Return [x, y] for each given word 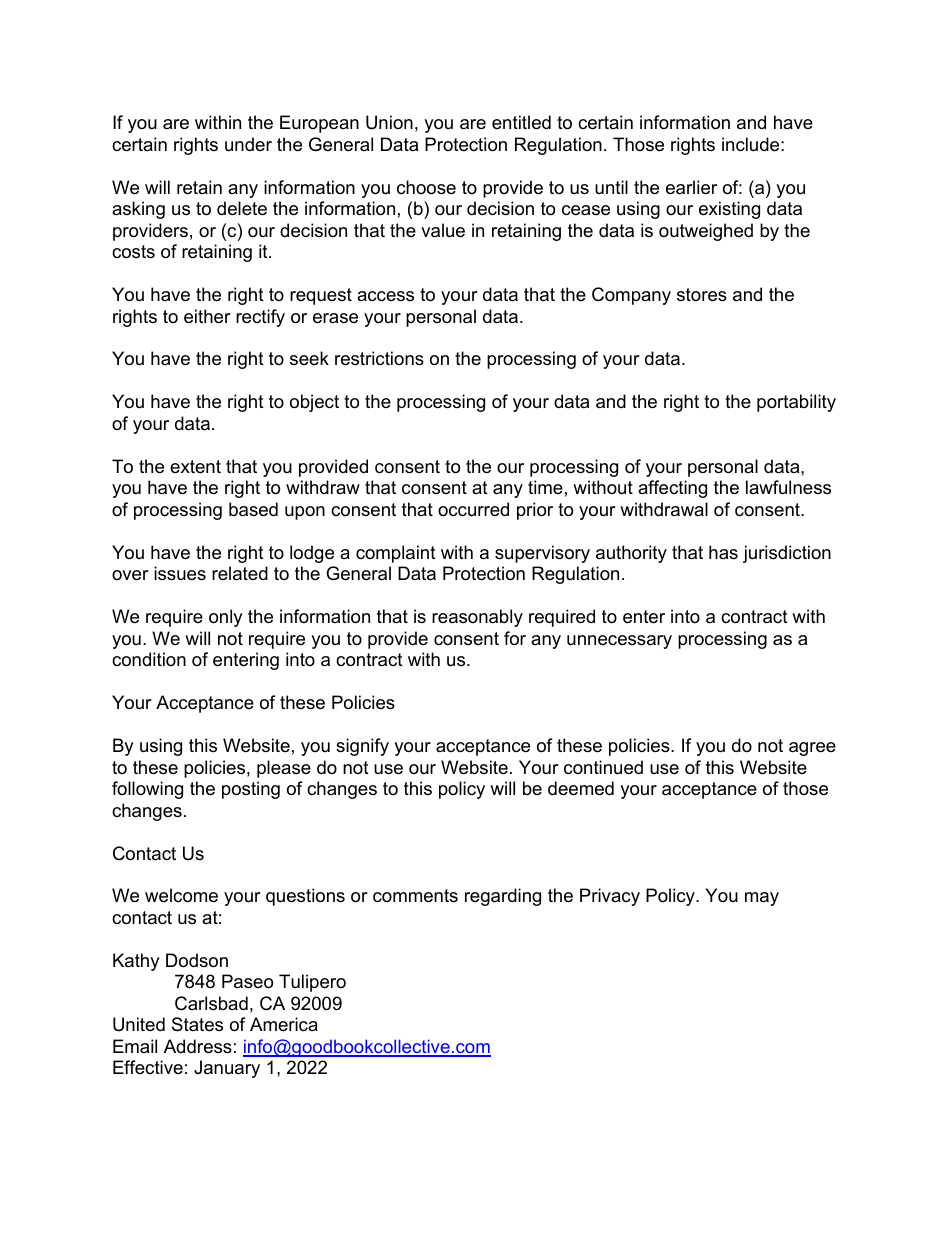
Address [198, 1046]
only [226, 618]
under [248, 144]
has [723, 552]
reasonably [477, 618]
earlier [691, 187]
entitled [521, 122]
